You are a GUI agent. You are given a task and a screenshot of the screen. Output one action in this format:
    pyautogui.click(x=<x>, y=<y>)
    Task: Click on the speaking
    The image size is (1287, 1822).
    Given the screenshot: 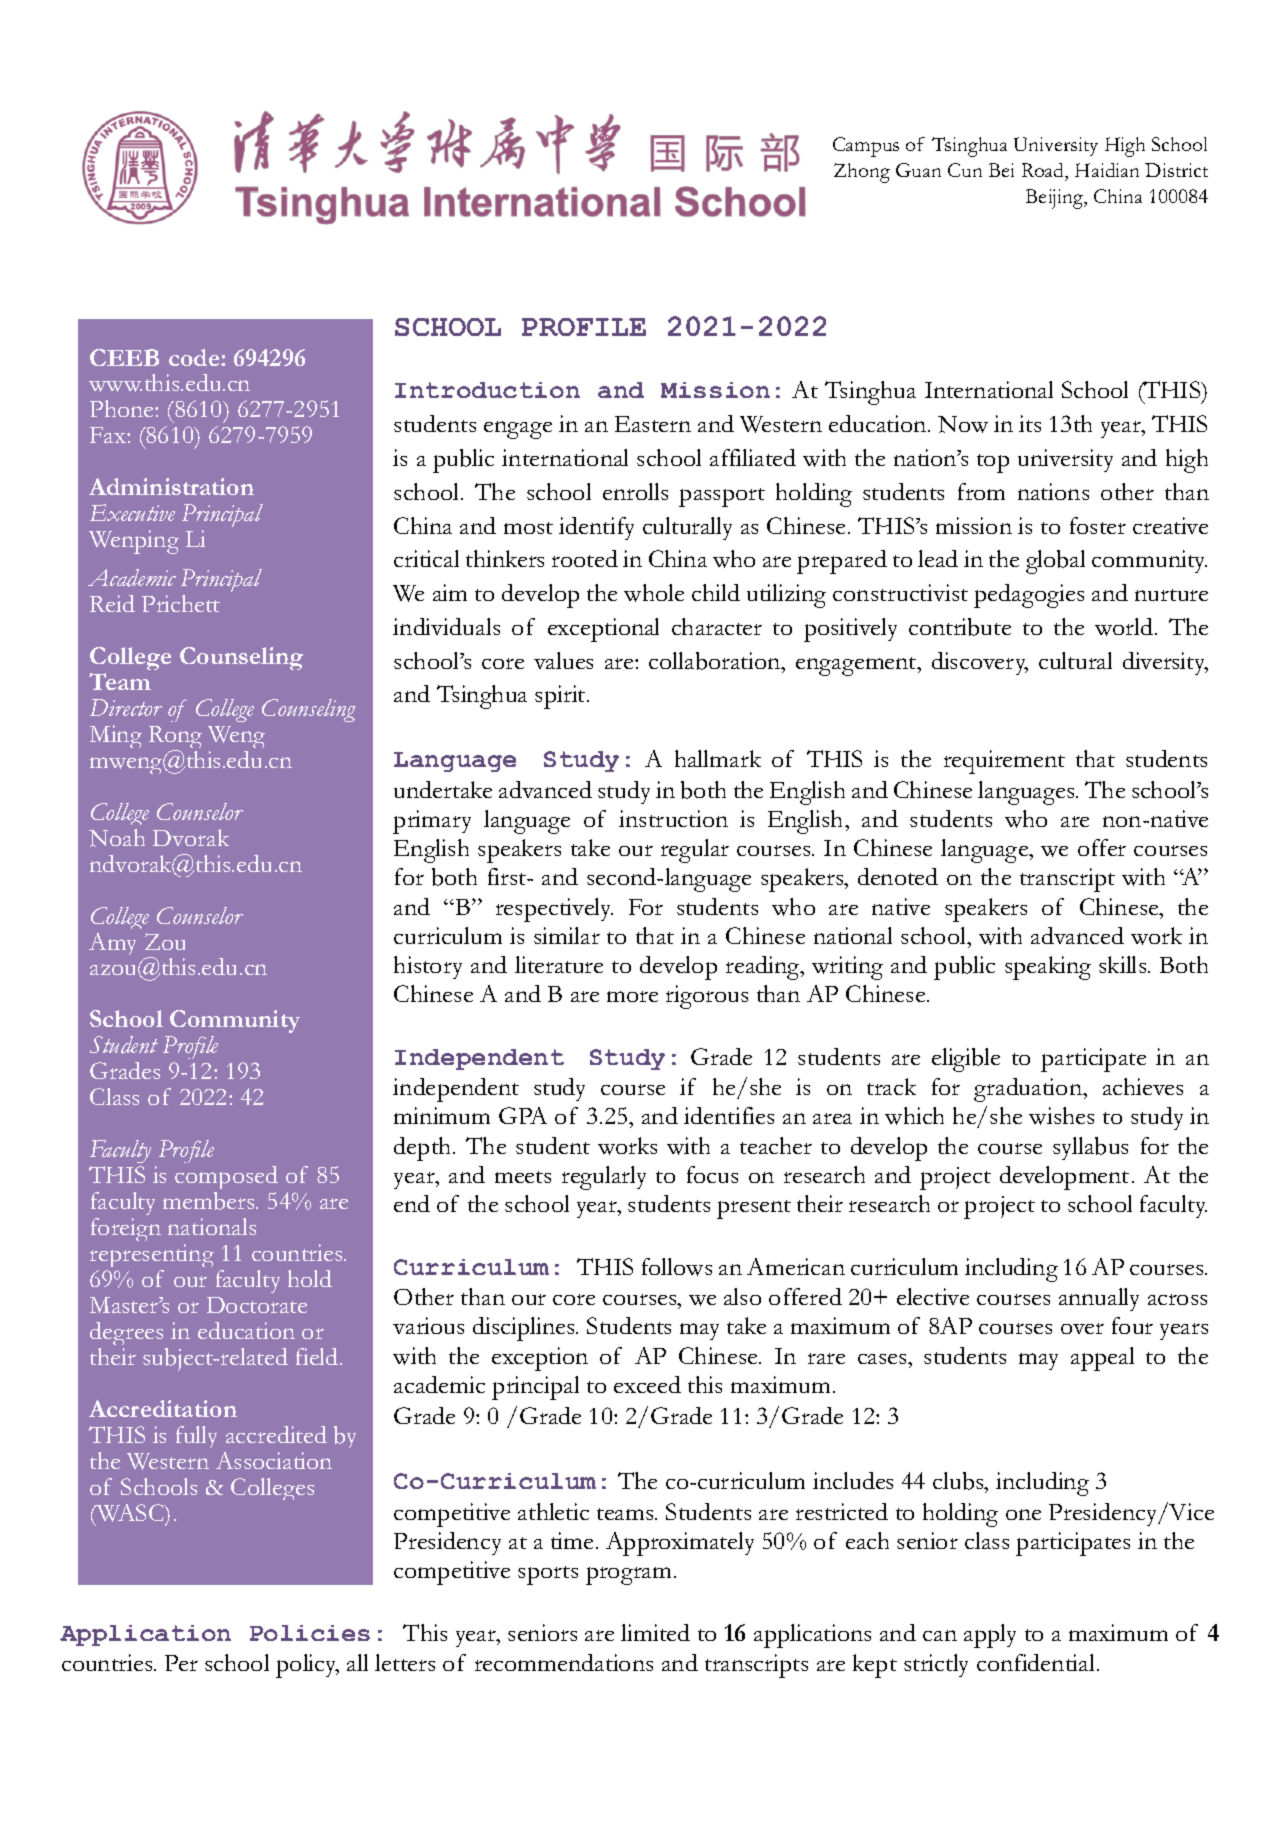 What is the action you would take?
    pyautogui.click(x=1048, y=968)
